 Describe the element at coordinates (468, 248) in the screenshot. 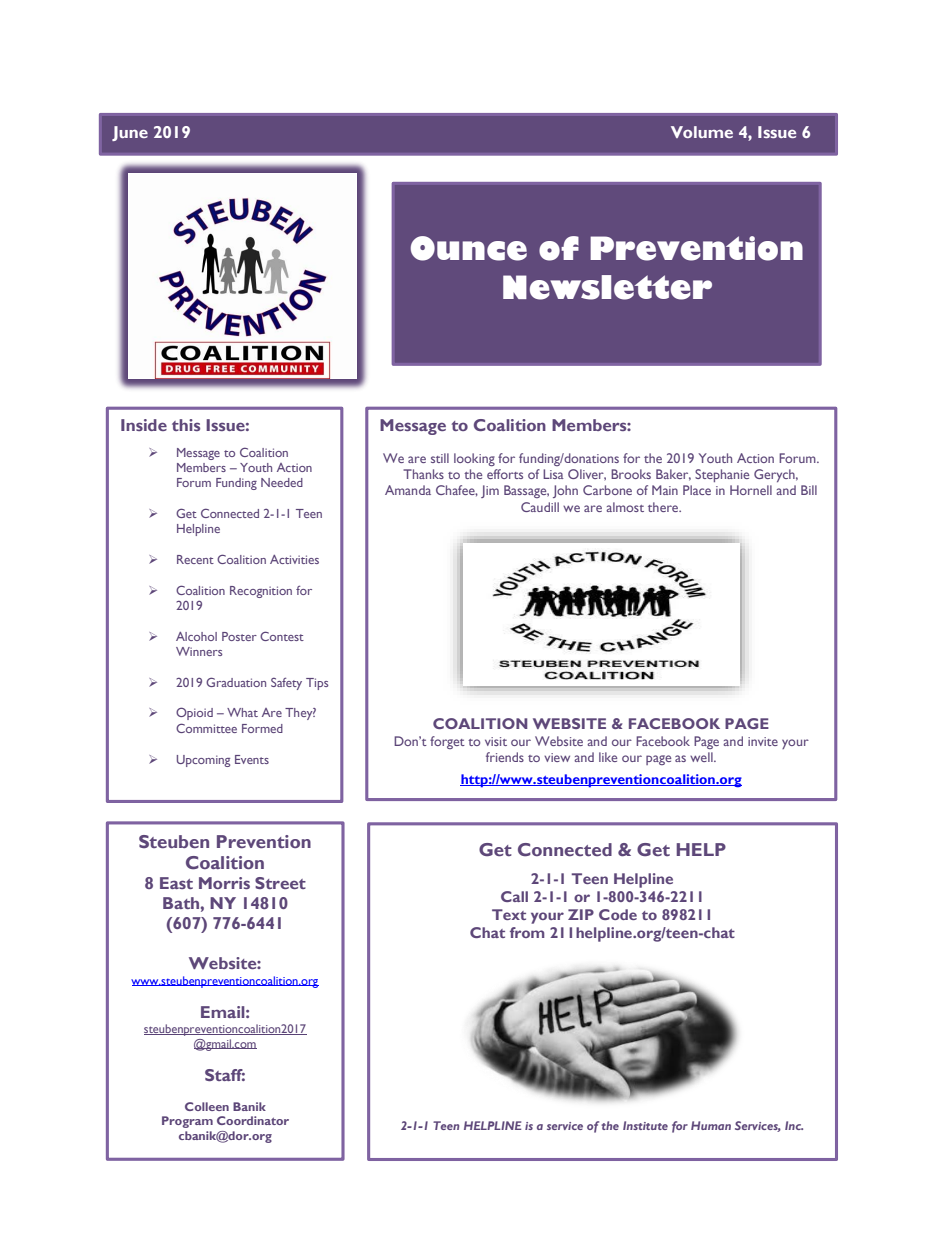

I see `Ounce` at that location.
